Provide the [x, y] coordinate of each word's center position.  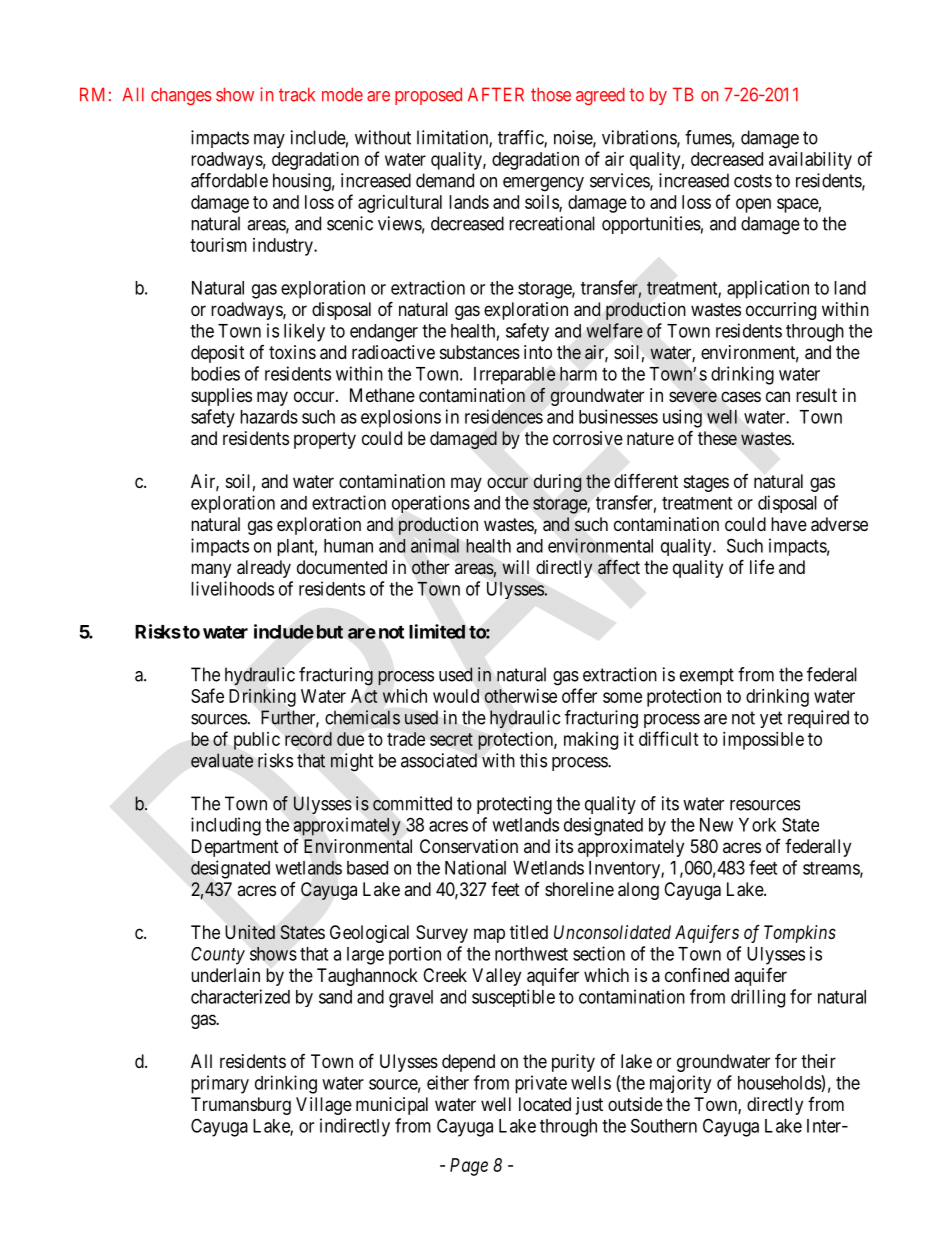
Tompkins [800, 934]
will [515, 567]
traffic [521, 138]
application [768, 289]
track [297, 94]
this [533, 760]
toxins [292, 352]
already [264, 569]
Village [324, 1106]
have [789, 524]
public [257, 741]
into [538, 352]
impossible [763, 741]
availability [810, 161]
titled [529, 932]
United [250, 932]
